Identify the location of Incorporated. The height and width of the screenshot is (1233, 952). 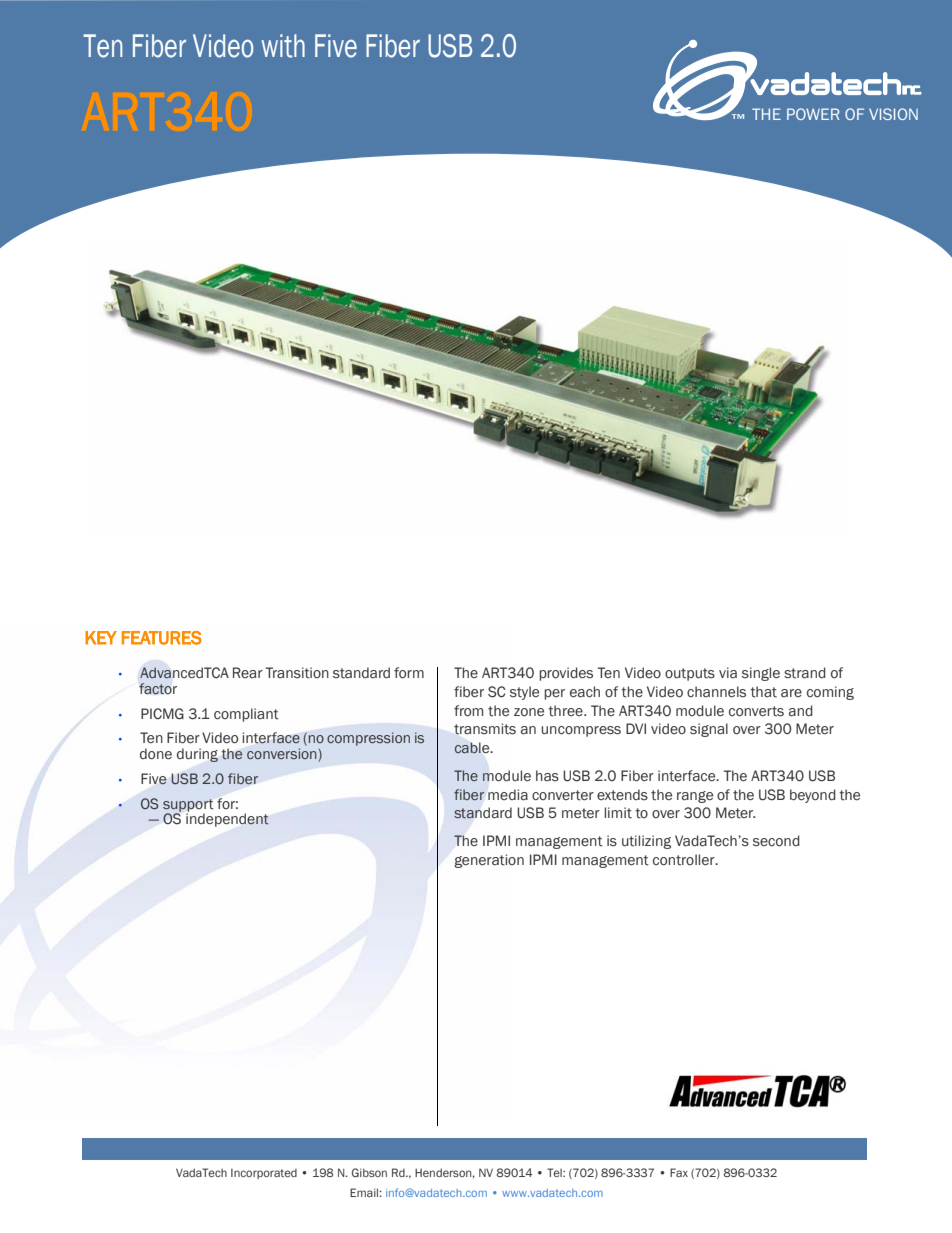
(264, 1173).
